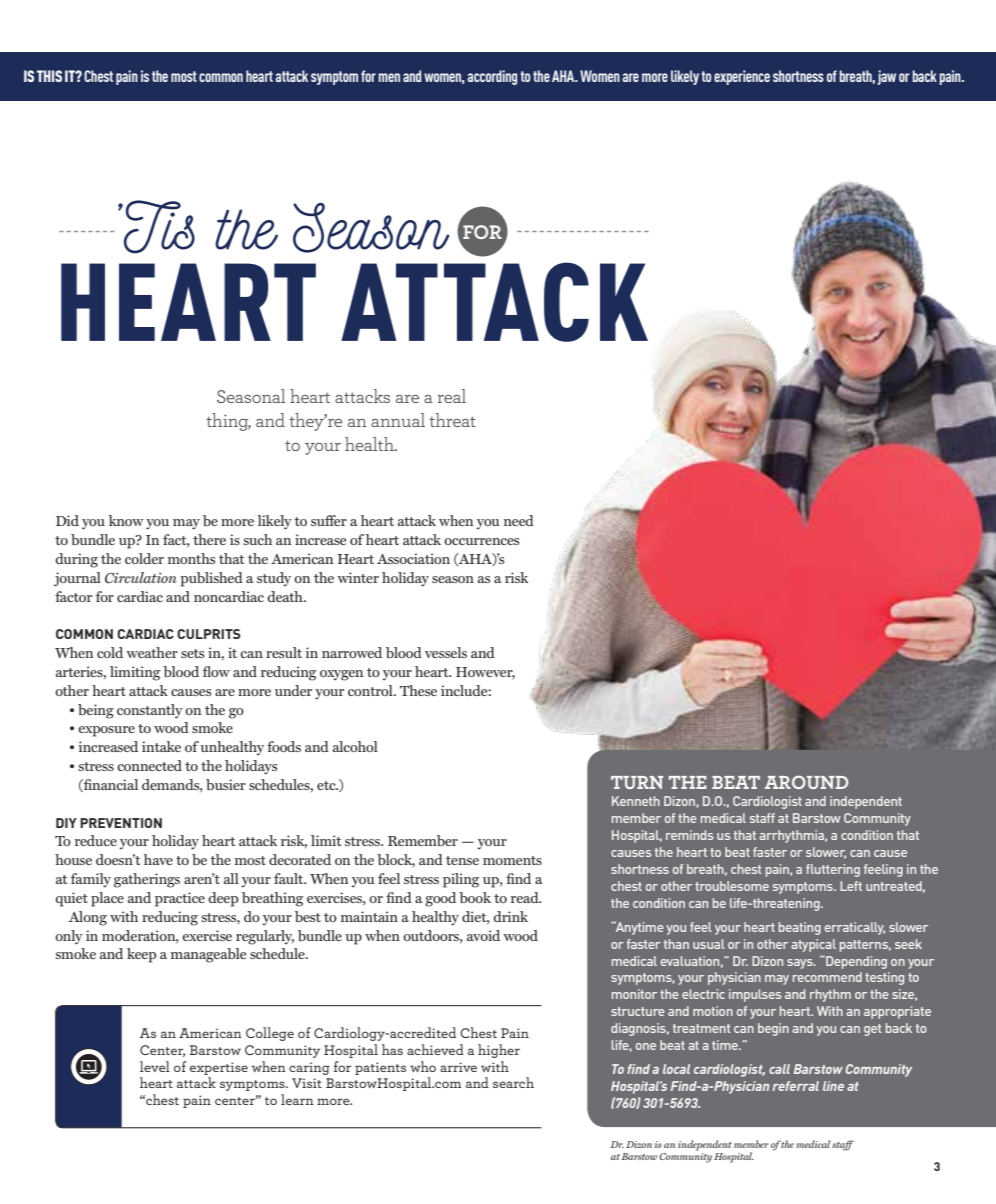  What do you see at coordinates (141, 577) in the image?
I see `Circulation` at bounding box center [141, 577].
